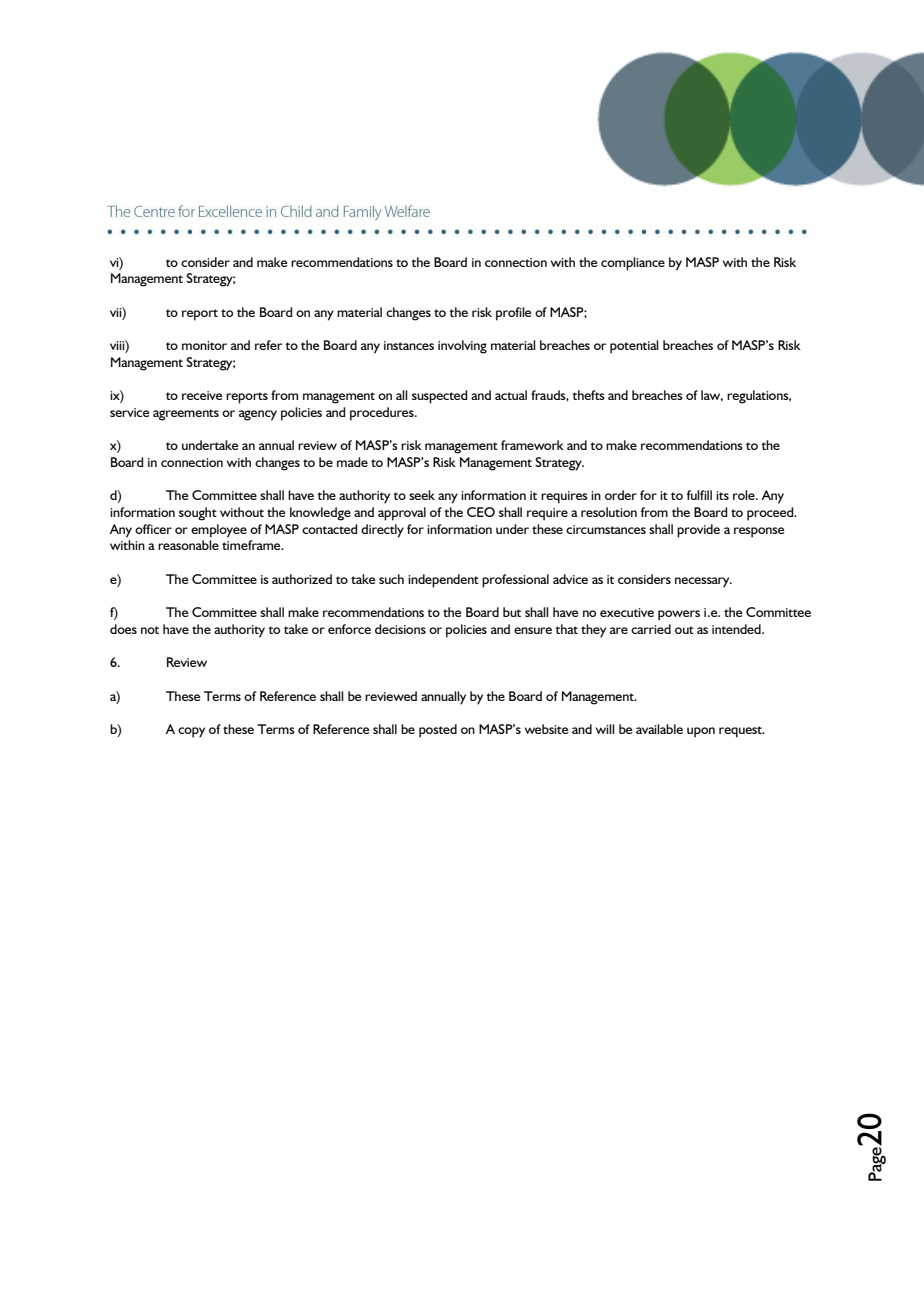  What do you see at coordinates (204, 345) in the document?
I see `monitor` at bounding box center [204, 345].
